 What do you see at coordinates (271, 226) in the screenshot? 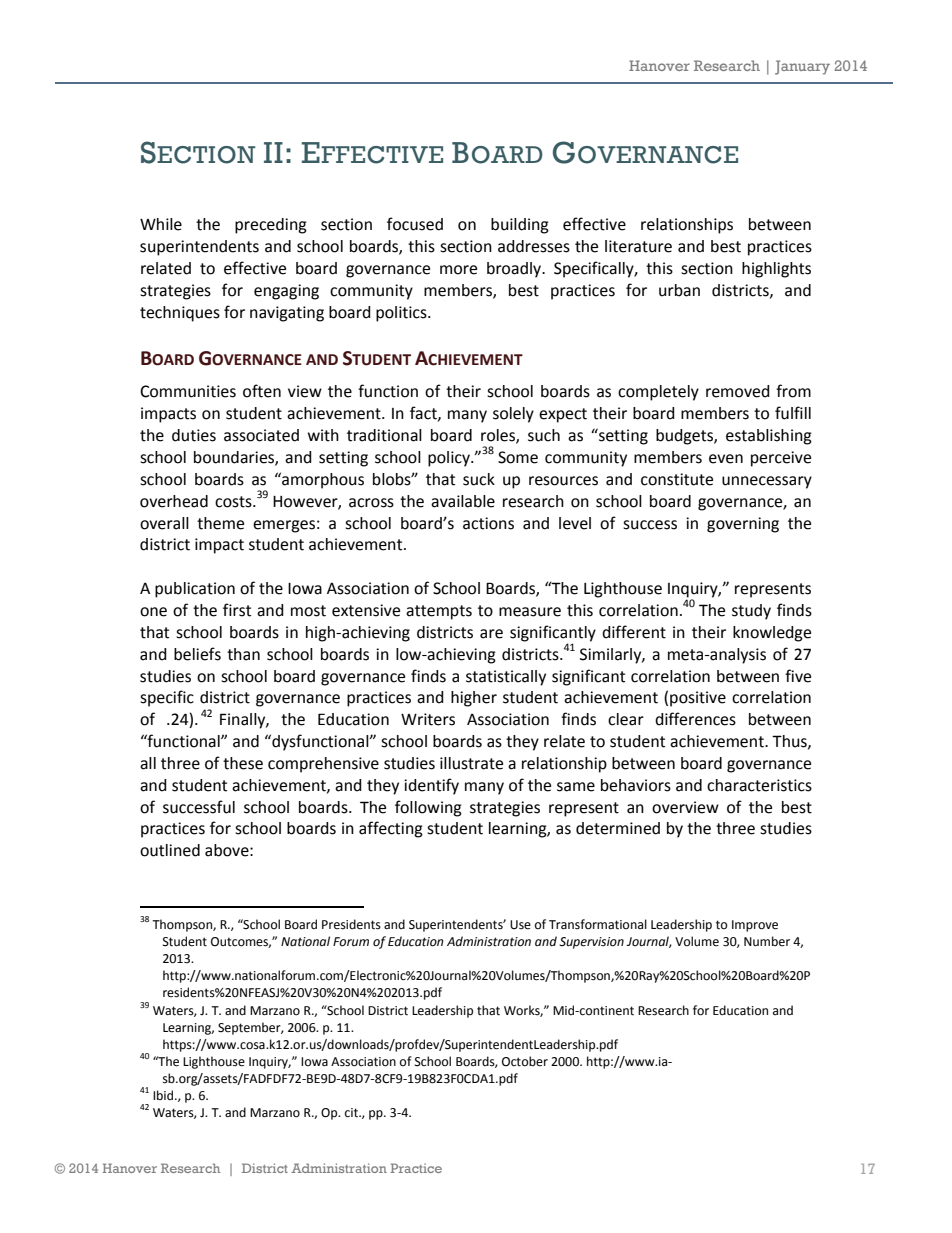
I see `preceding` at bounding box center [271, 226].
